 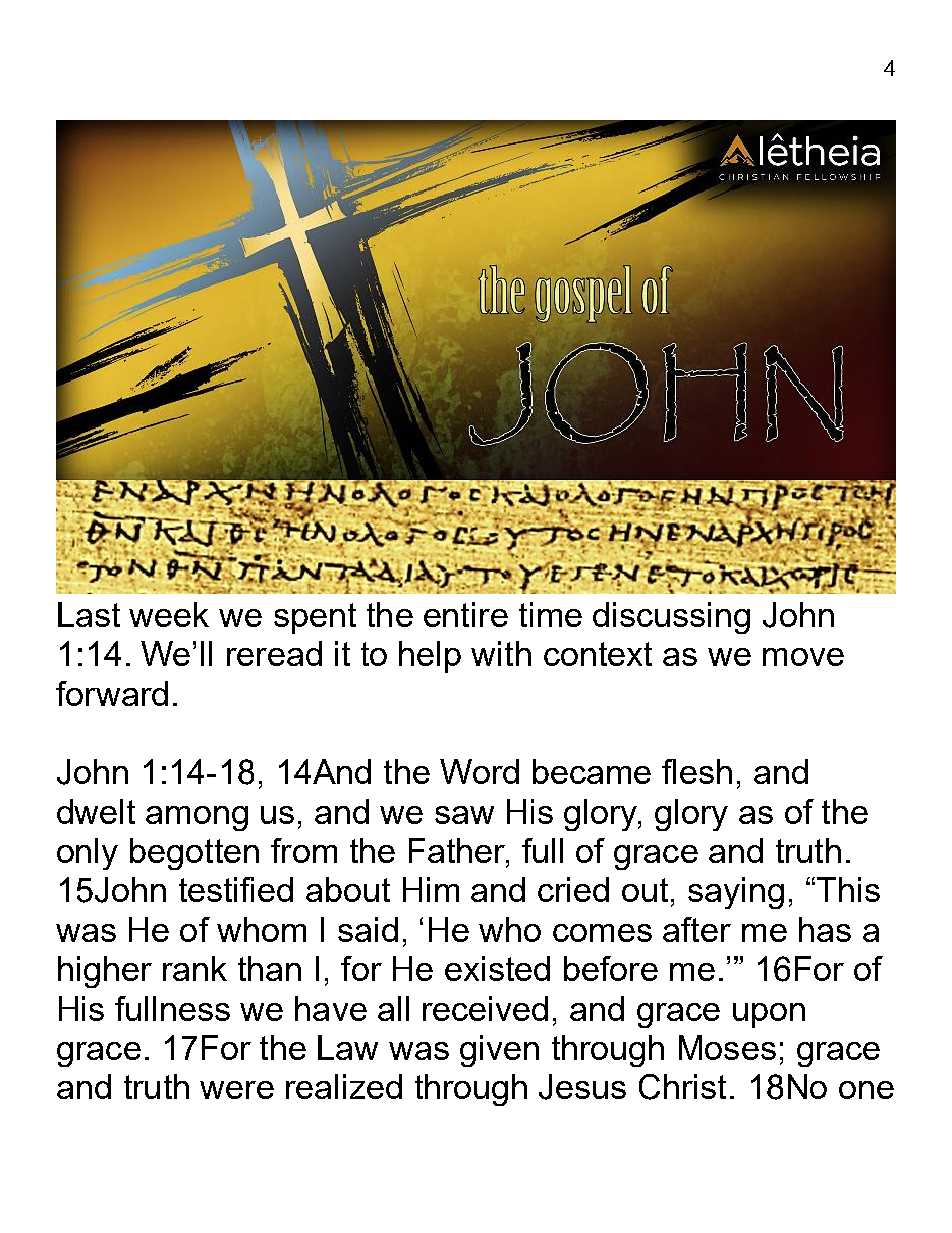 I want to click on week, so click(x=169, y=614).
